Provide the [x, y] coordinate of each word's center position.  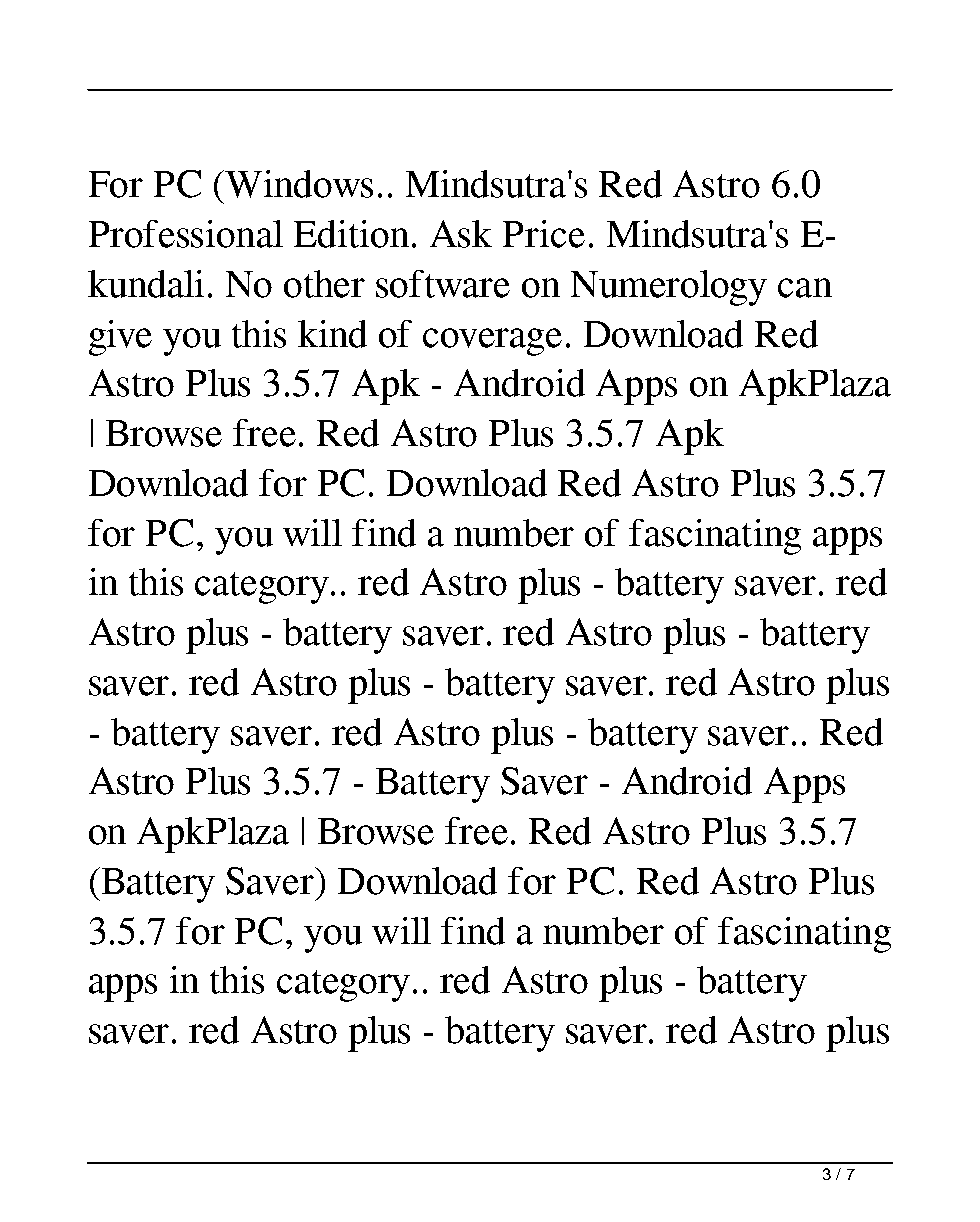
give [120, 338]
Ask [461, 234]
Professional [186, 234]
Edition [351, 234]
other [324, 284]
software [443, 284]
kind [332, 334]
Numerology [669, 288]
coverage [492, 342]
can [805, 288]
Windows [299, 184]
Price [544, 234]
